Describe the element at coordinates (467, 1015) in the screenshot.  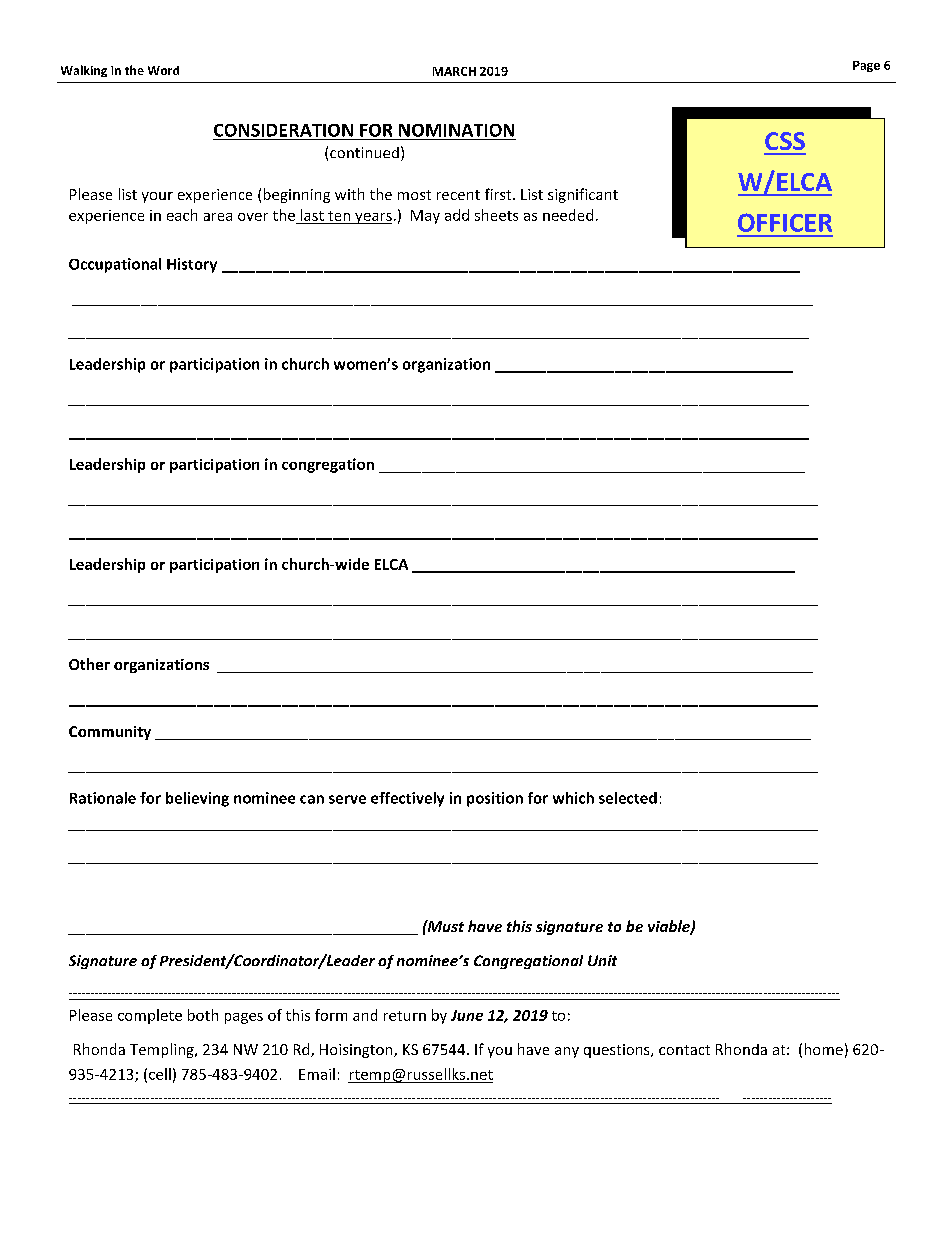
I see `June` at that location.
